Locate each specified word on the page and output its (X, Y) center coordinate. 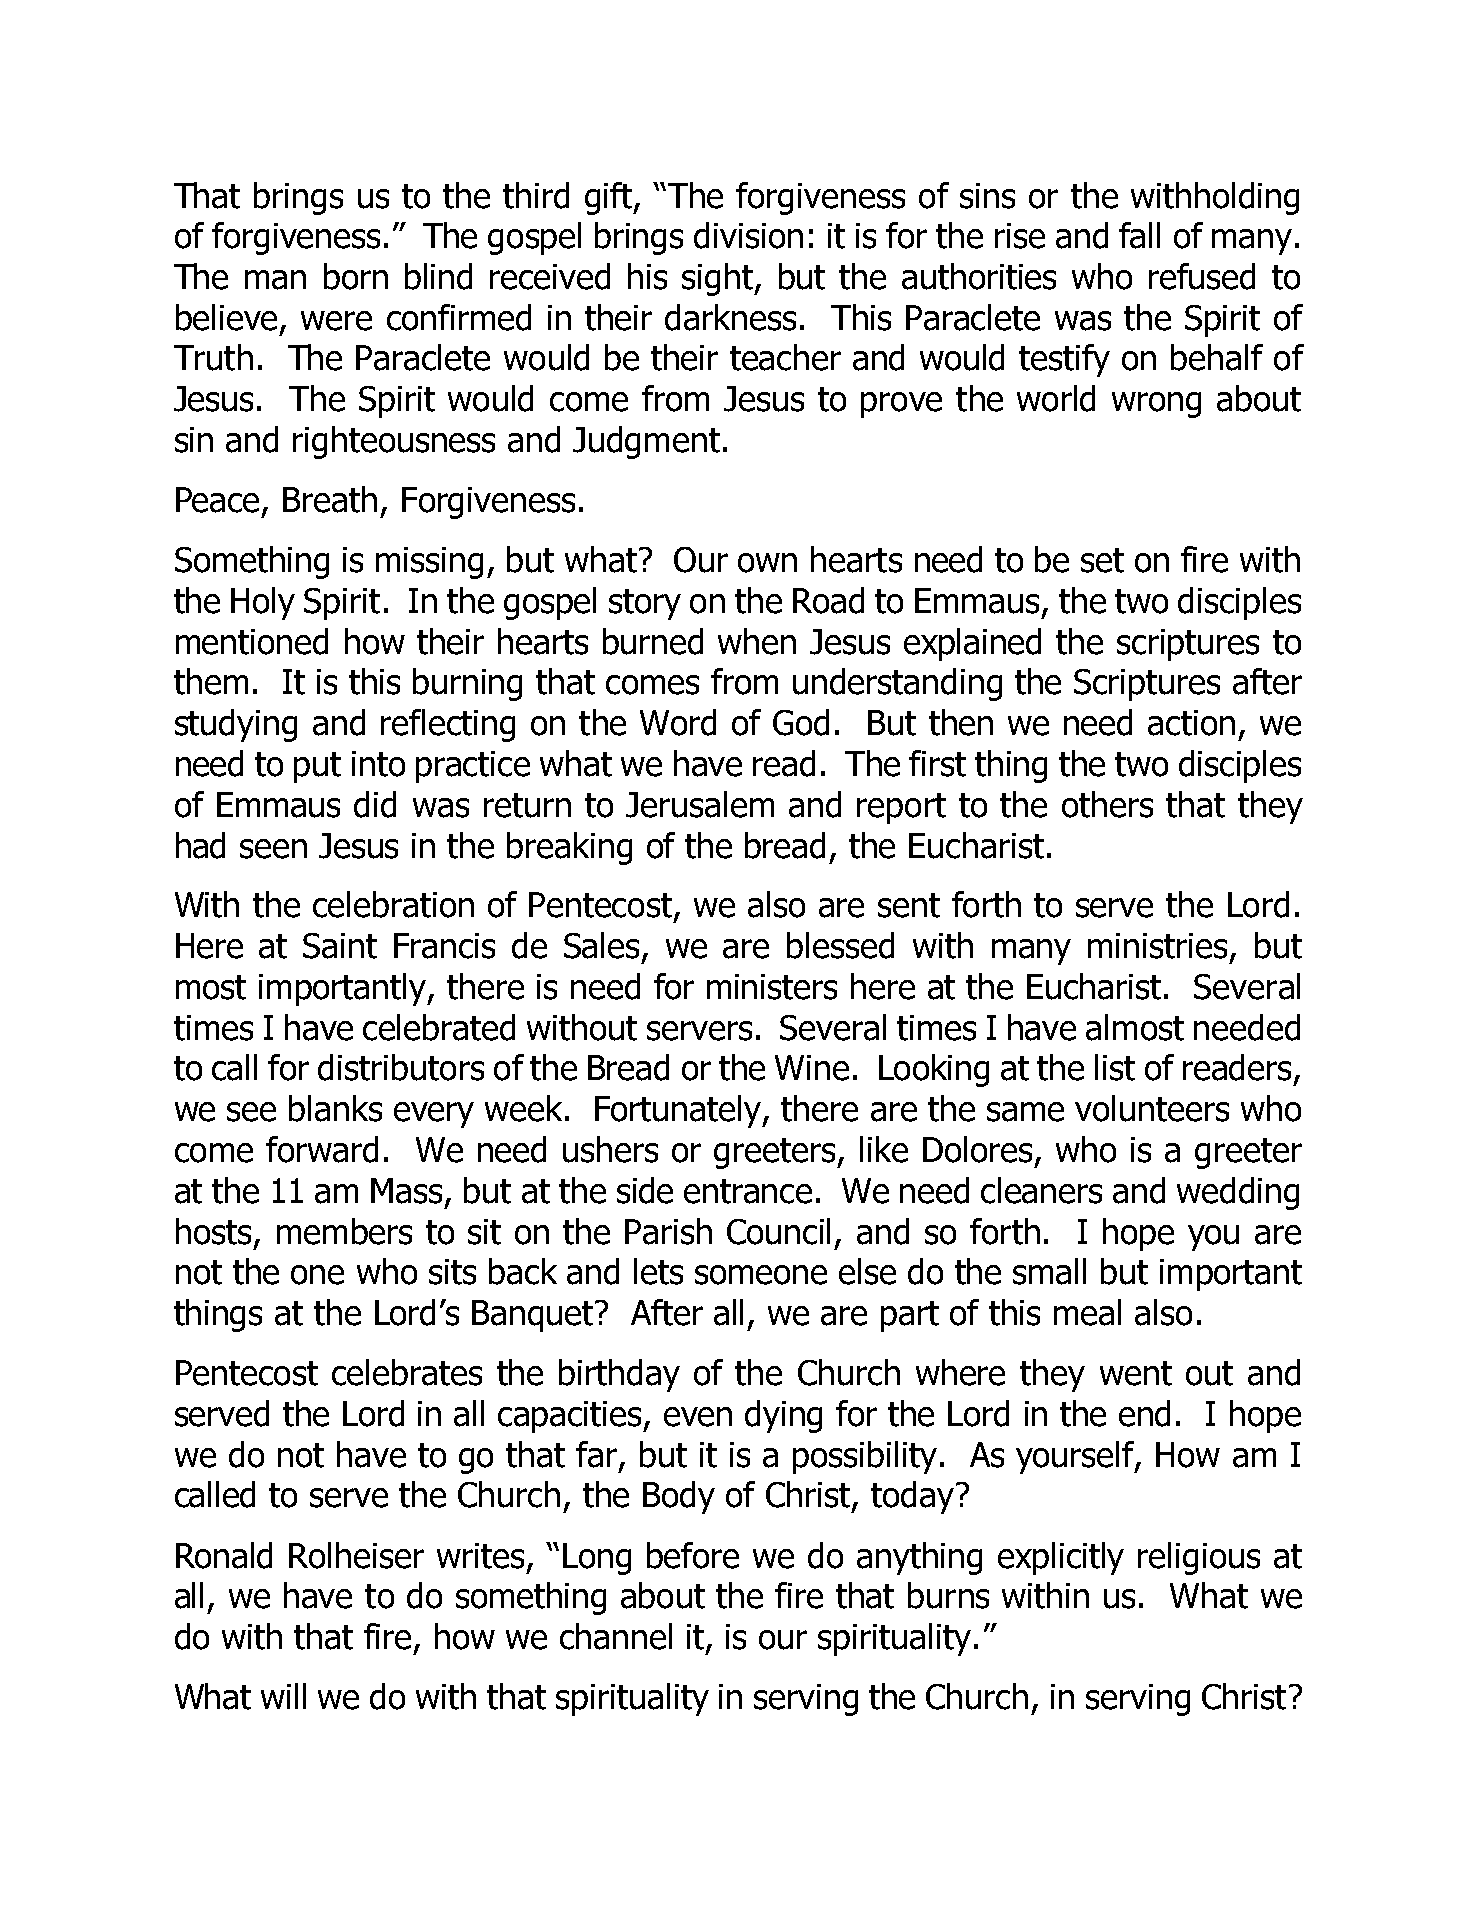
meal (1087, 1312)
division (748, 235)
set (1102, 560)
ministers (772, 987)
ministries (1157, 946)
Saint (340, 946)
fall (1139, 235)
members (344, 1231)
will (283, 1696)
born (356, 276)
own (767, 563)
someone (761, 1275)
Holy (263, 603)
